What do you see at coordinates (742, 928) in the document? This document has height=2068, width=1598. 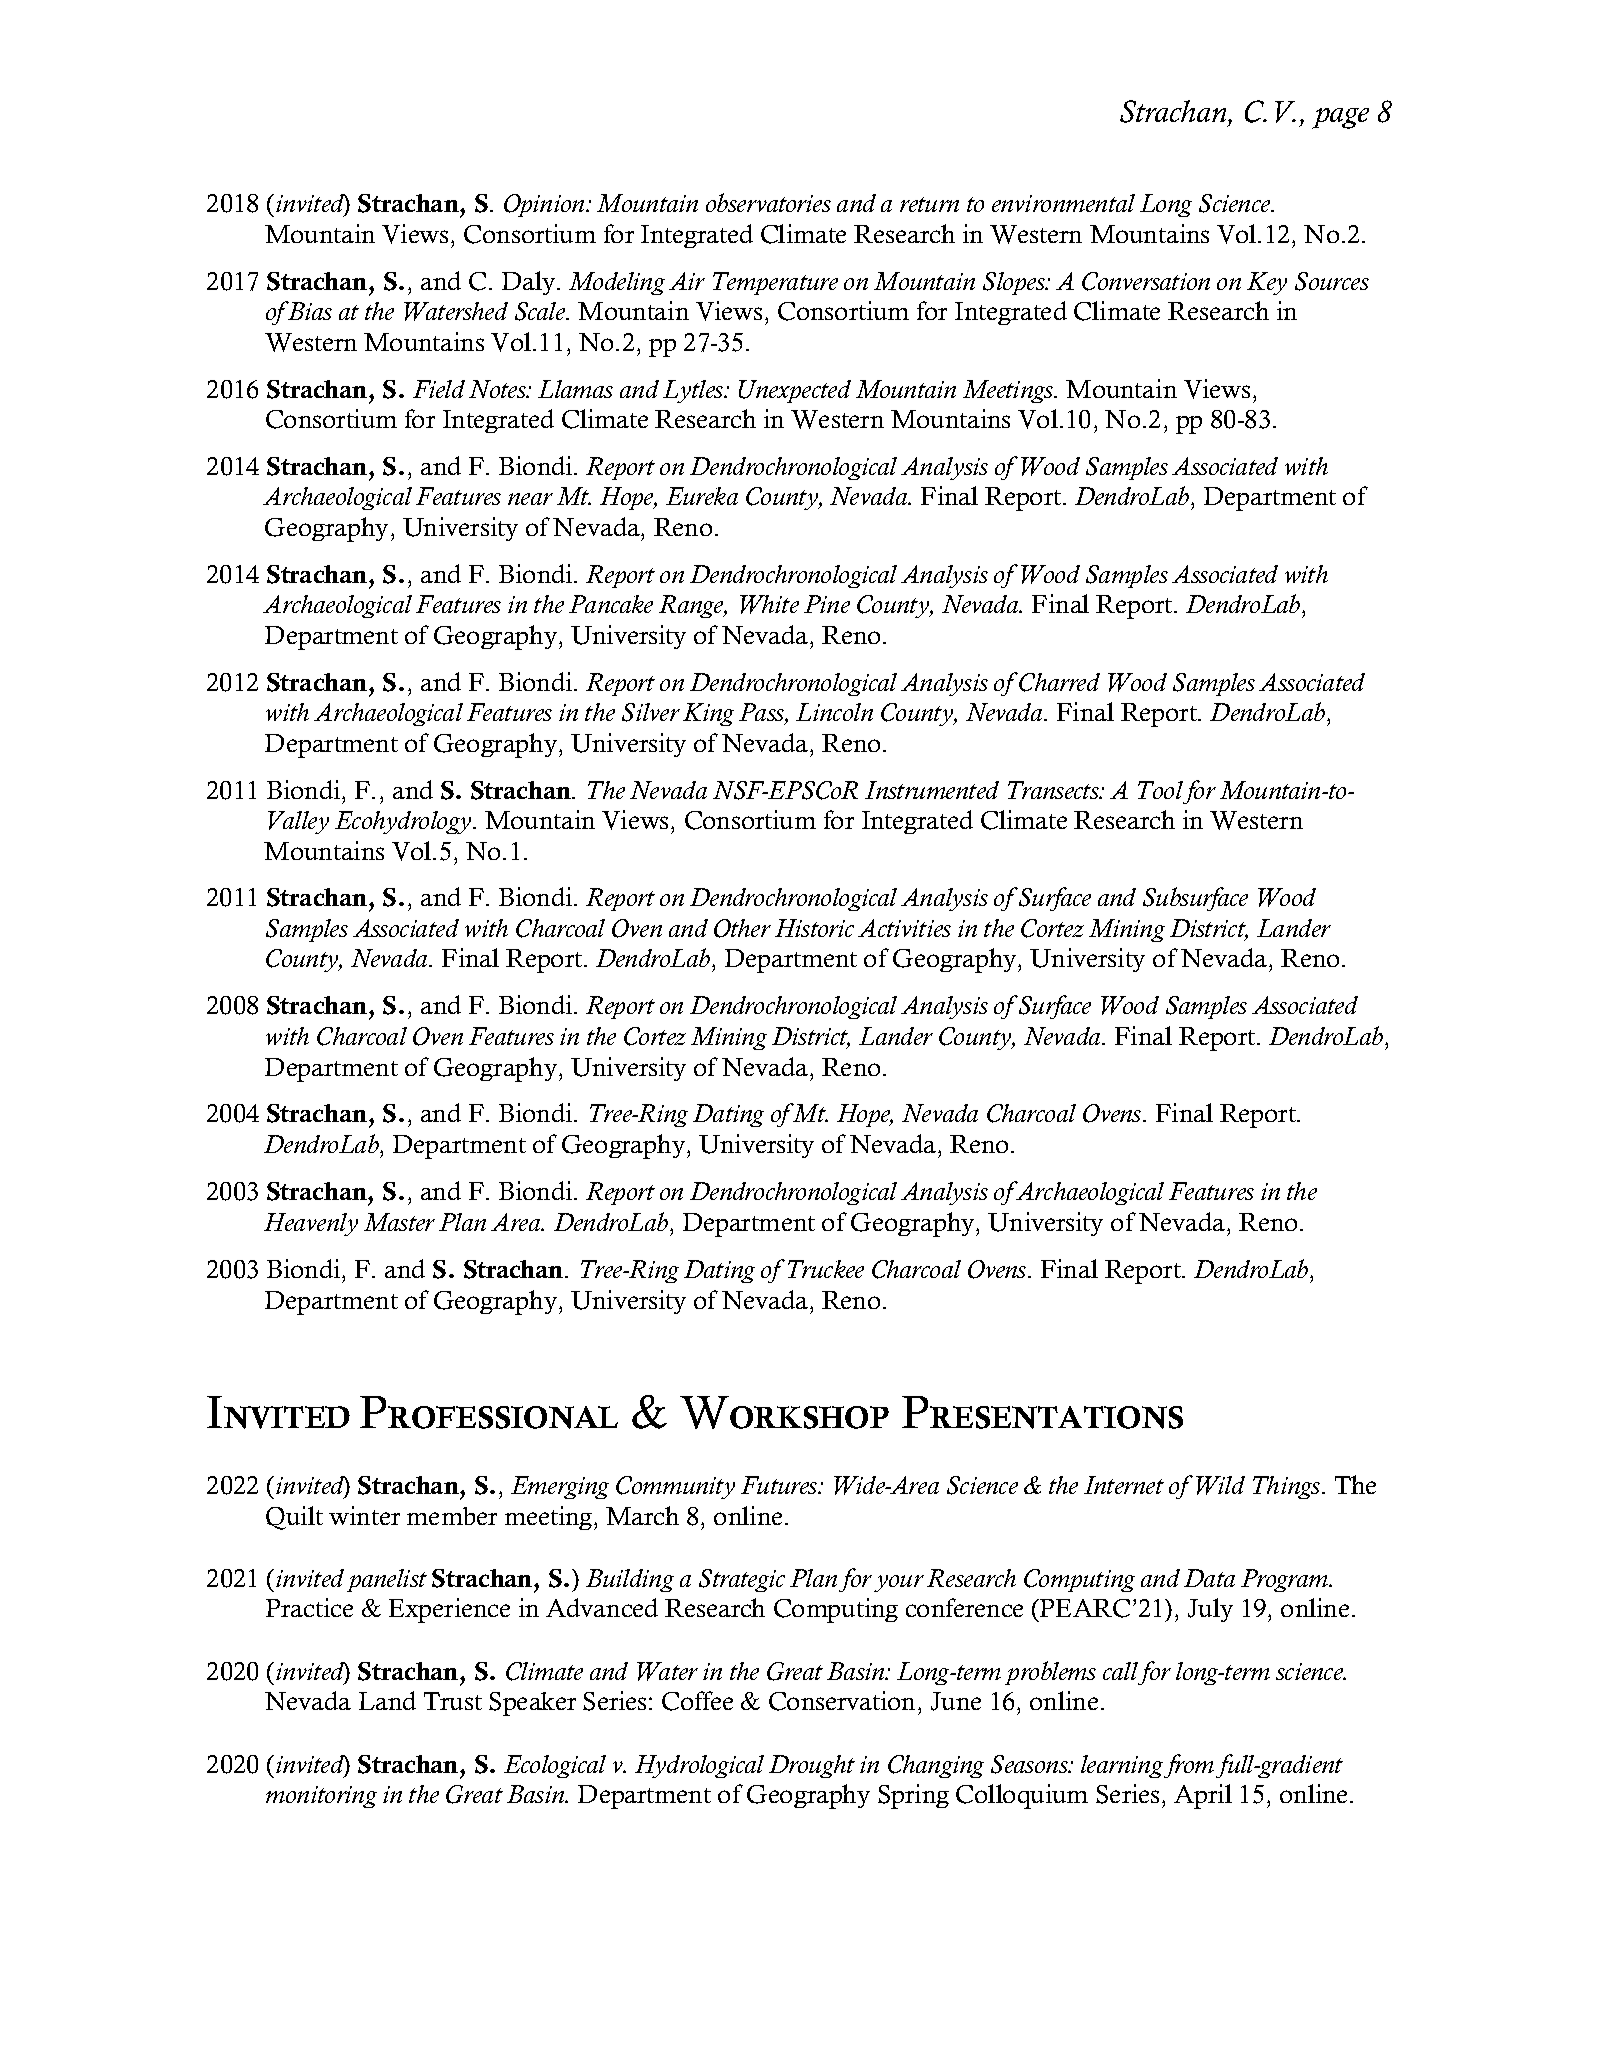 I see `Other` at bounding box center [742, 928].
